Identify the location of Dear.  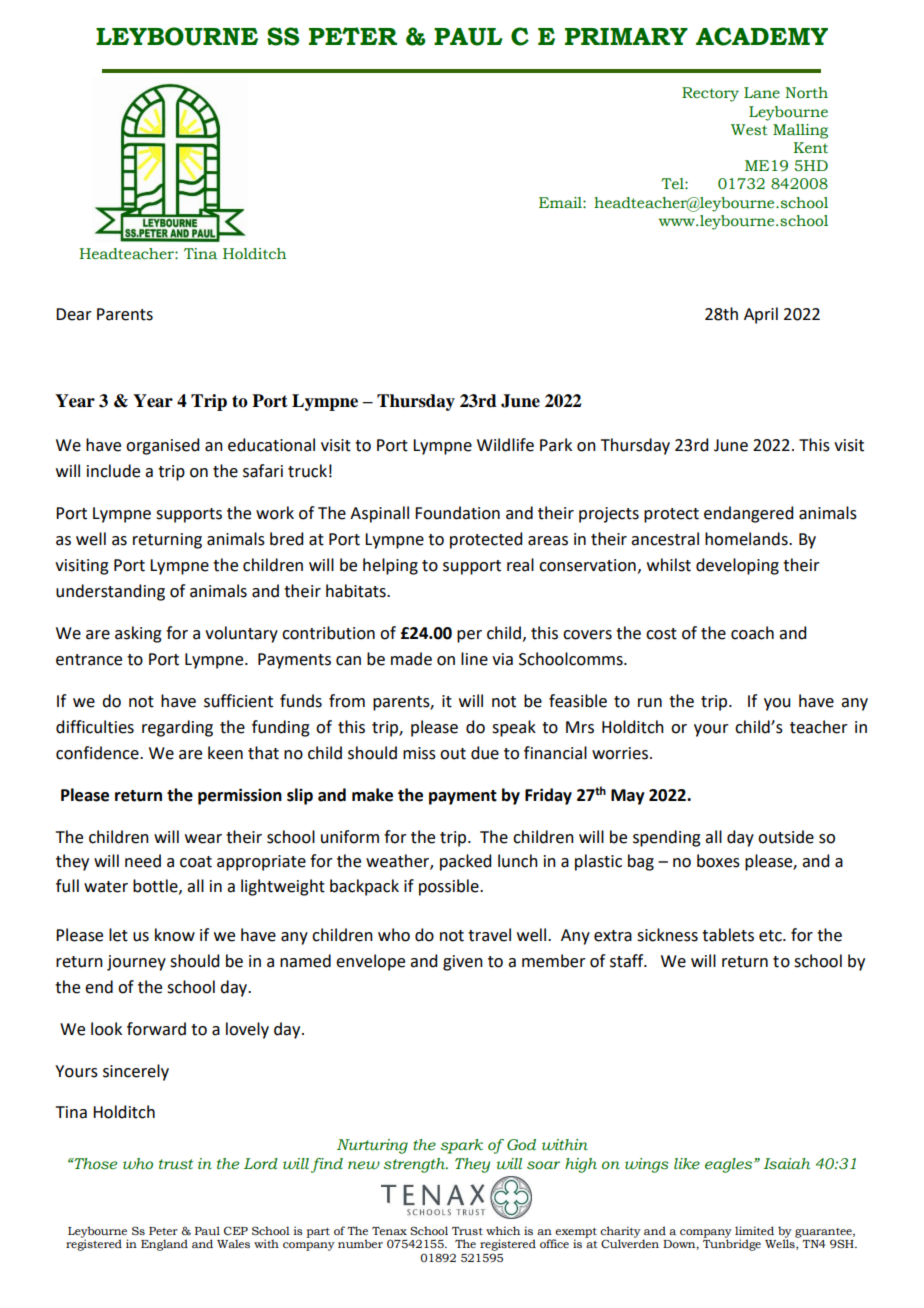
(74, 314).
